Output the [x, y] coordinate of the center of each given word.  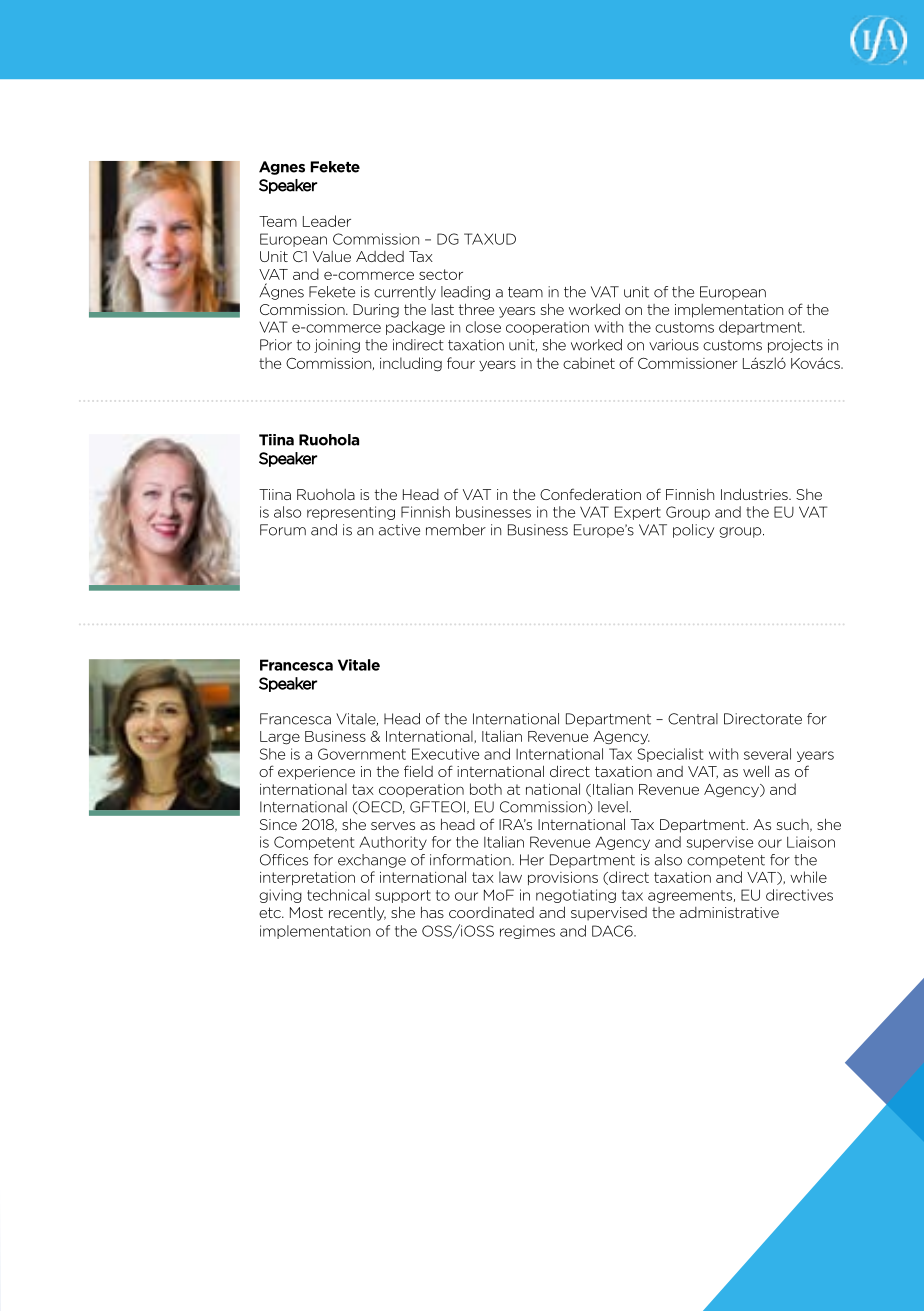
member [456, 530]
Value [332, 256]
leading [465, 293]
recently [357, 914]
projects [795, 346]
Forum [283, 530]
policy [693, 531]
